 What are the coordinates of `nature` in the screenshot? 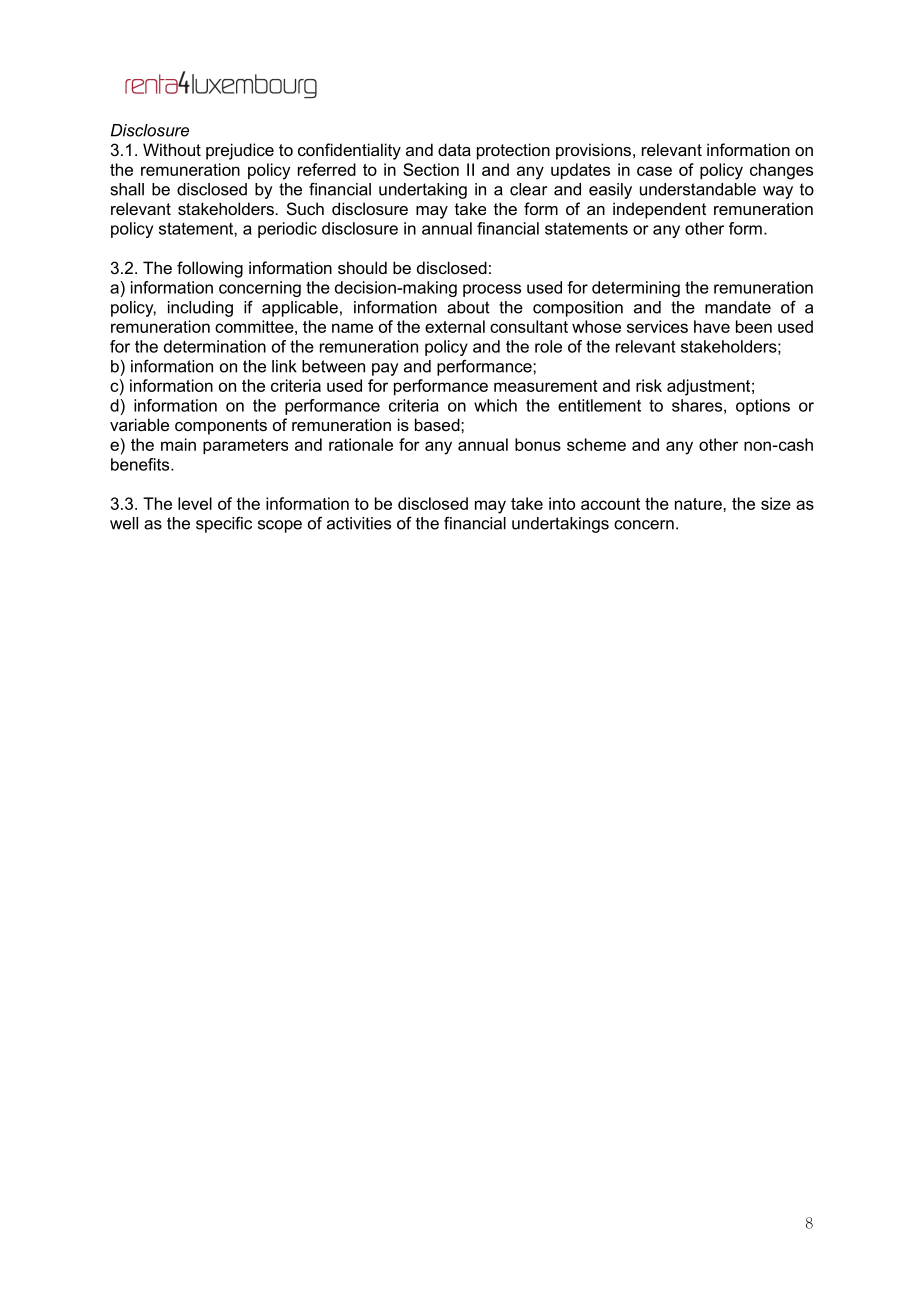 It's located at (699, 504).
